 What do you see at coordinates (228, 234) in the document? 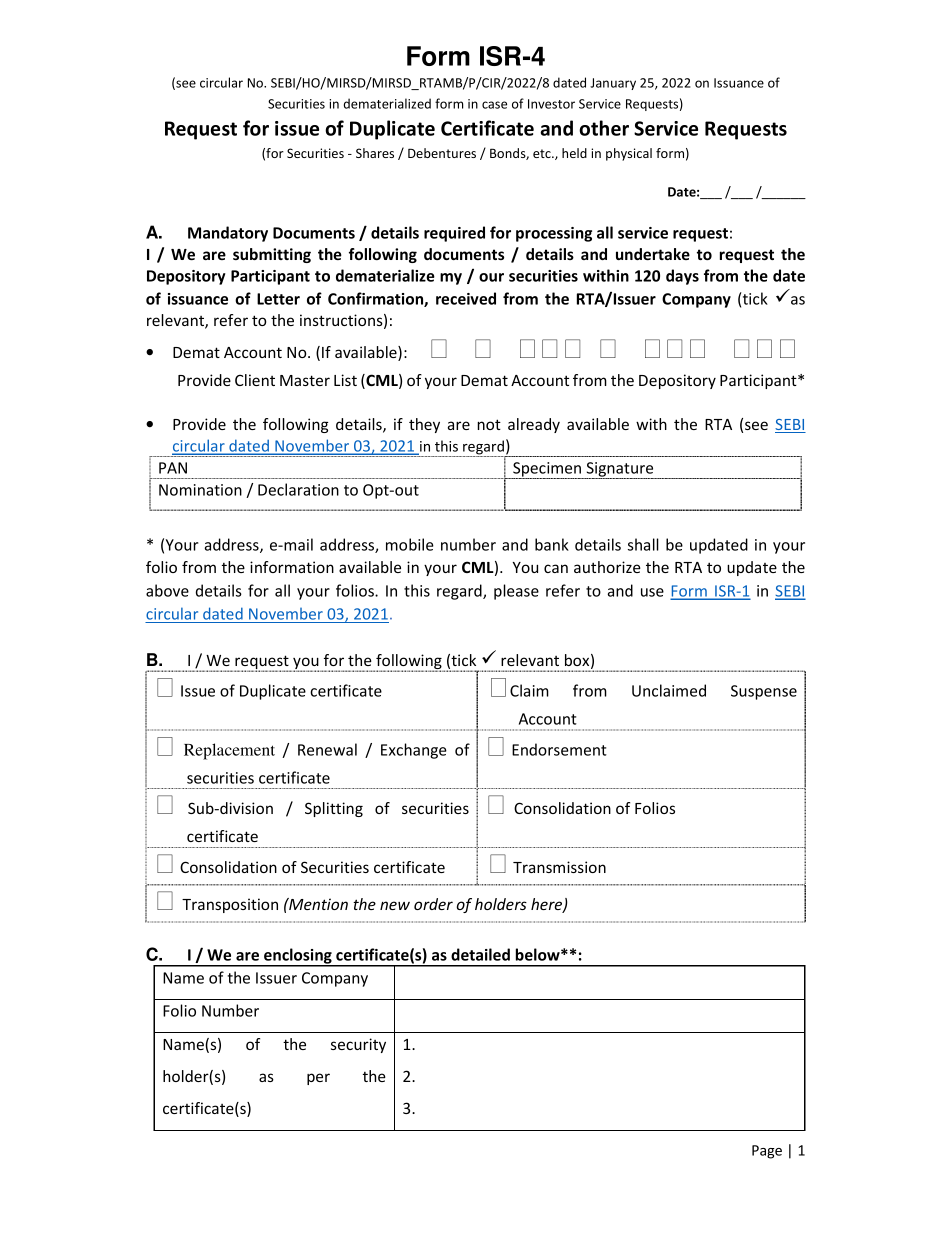
I see `Mandatory` at bounding box center [228, 234].
